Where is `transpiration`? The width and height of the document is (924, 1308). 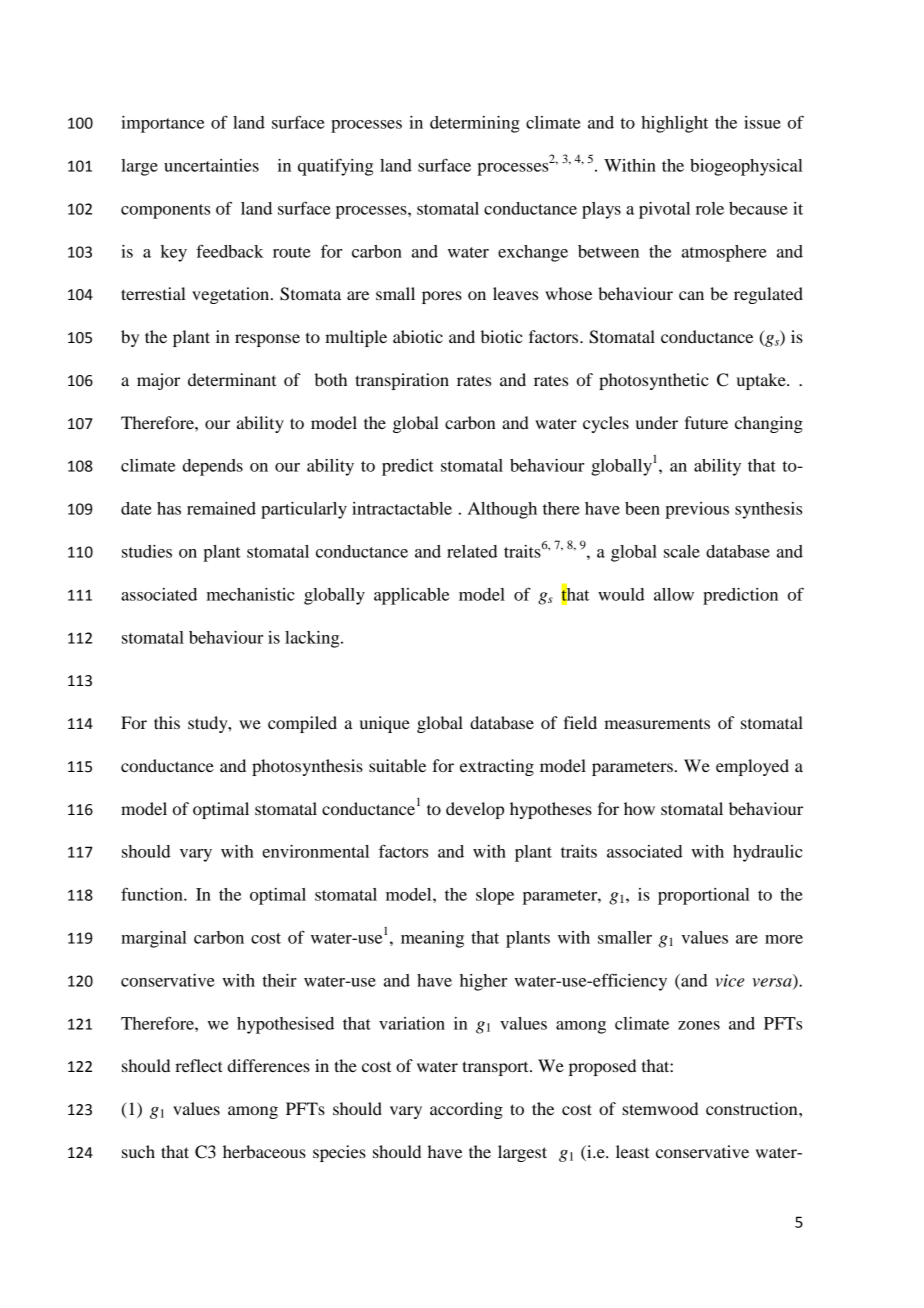
transpiration is located at coordinates (402, 381).
